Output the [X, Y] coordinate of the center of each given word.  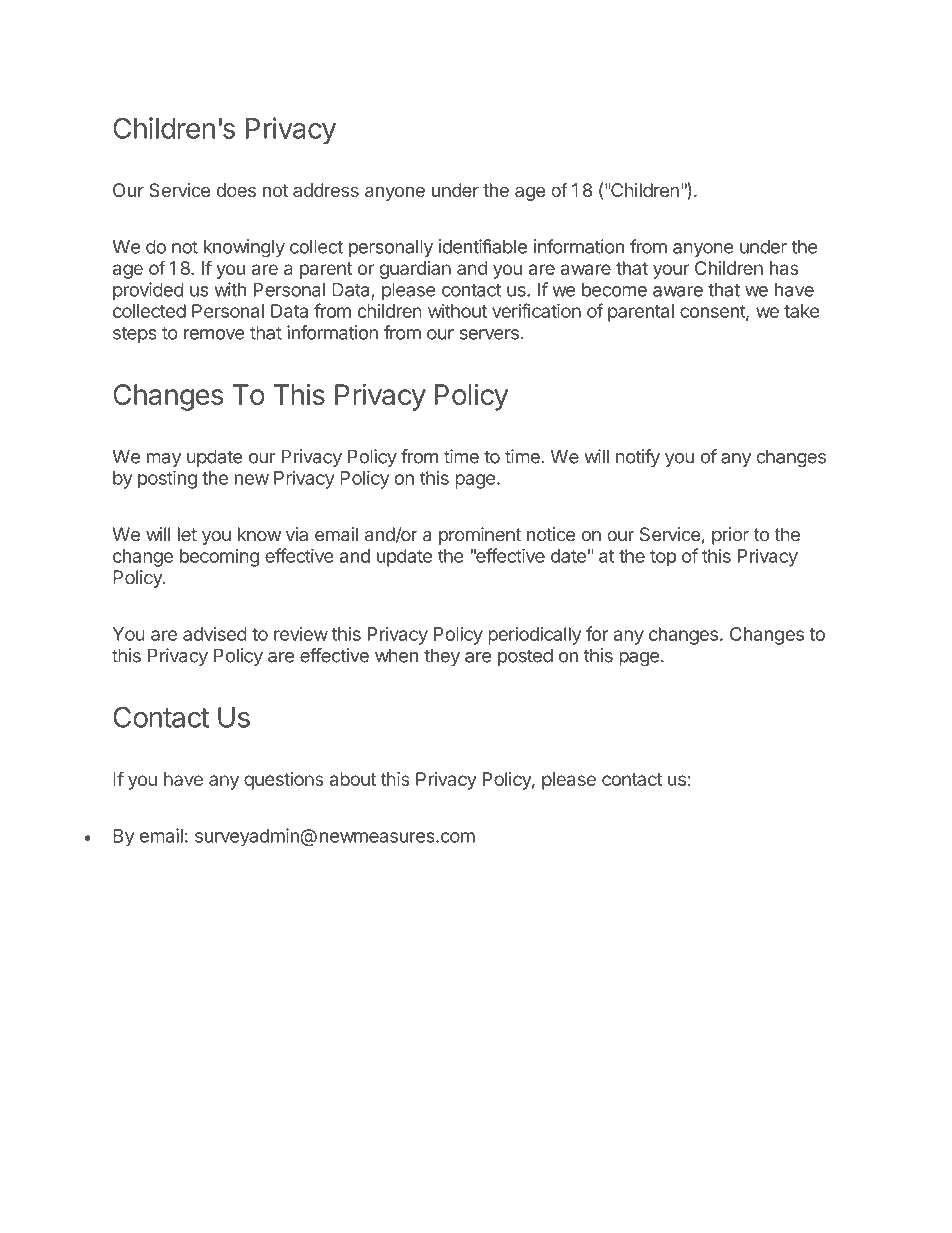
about [352, 779]
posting [167, 479]
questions [284, 781]
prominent [480, 536]
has [784, 268]
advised [215, 634]
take [802, 311]
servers [489, 334]
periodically [534, 635]
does [236, 190]
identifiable [483, 246]
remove [214, 334]
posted [525, 657]
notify [638, 458]
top [663, 558]
